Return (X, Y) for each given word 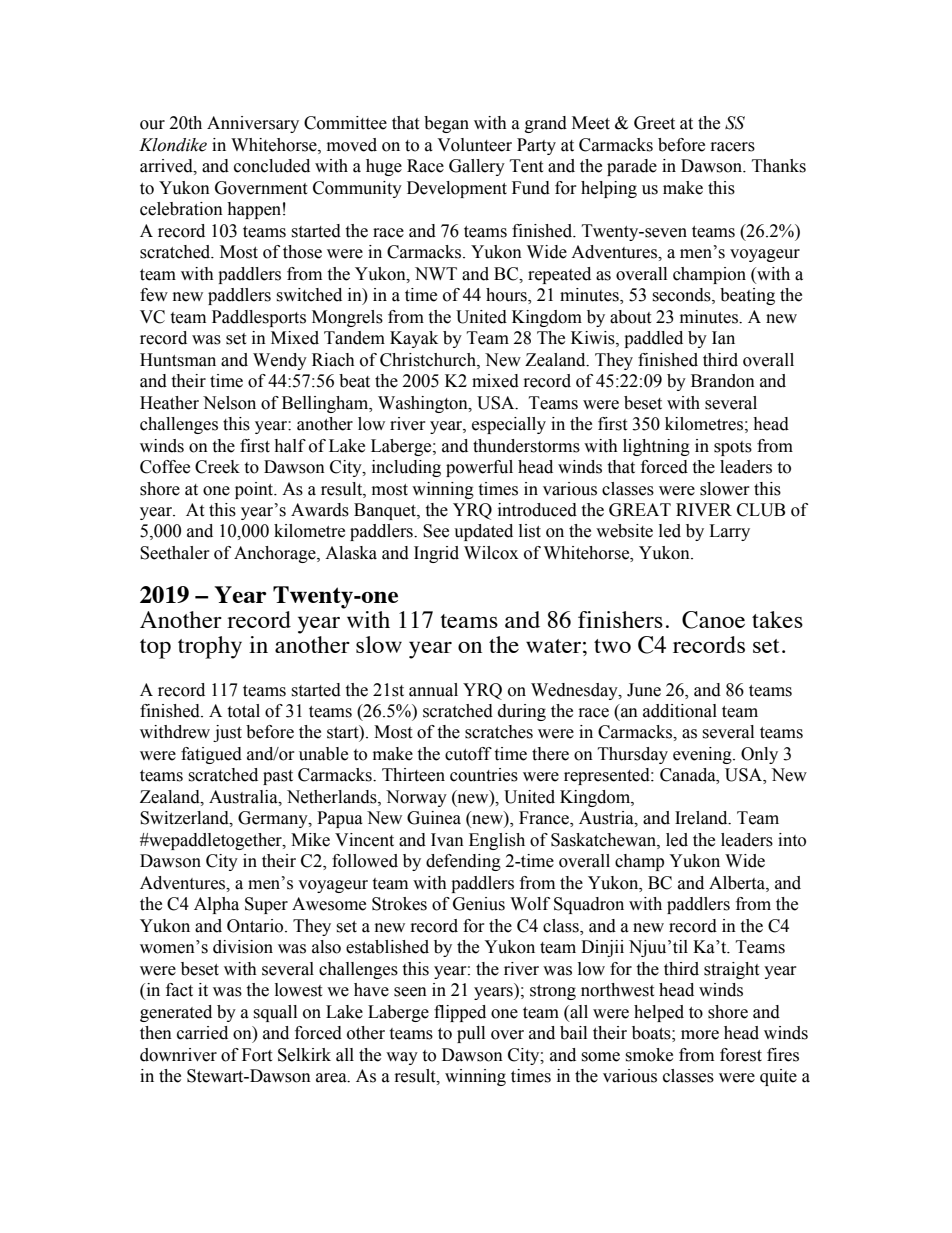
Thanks (779, 166)
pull (471, 1034)
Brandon (723, 381)
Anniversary (253, 124)
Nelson (229, 403)
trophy (210, 647)
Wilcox (491, 553)
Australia (244, 797)
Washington (424, 404)
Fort (257, 1055)
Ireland (702, 818)
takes (777, 619)
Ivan (447, 840)
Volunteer (474, 145)
